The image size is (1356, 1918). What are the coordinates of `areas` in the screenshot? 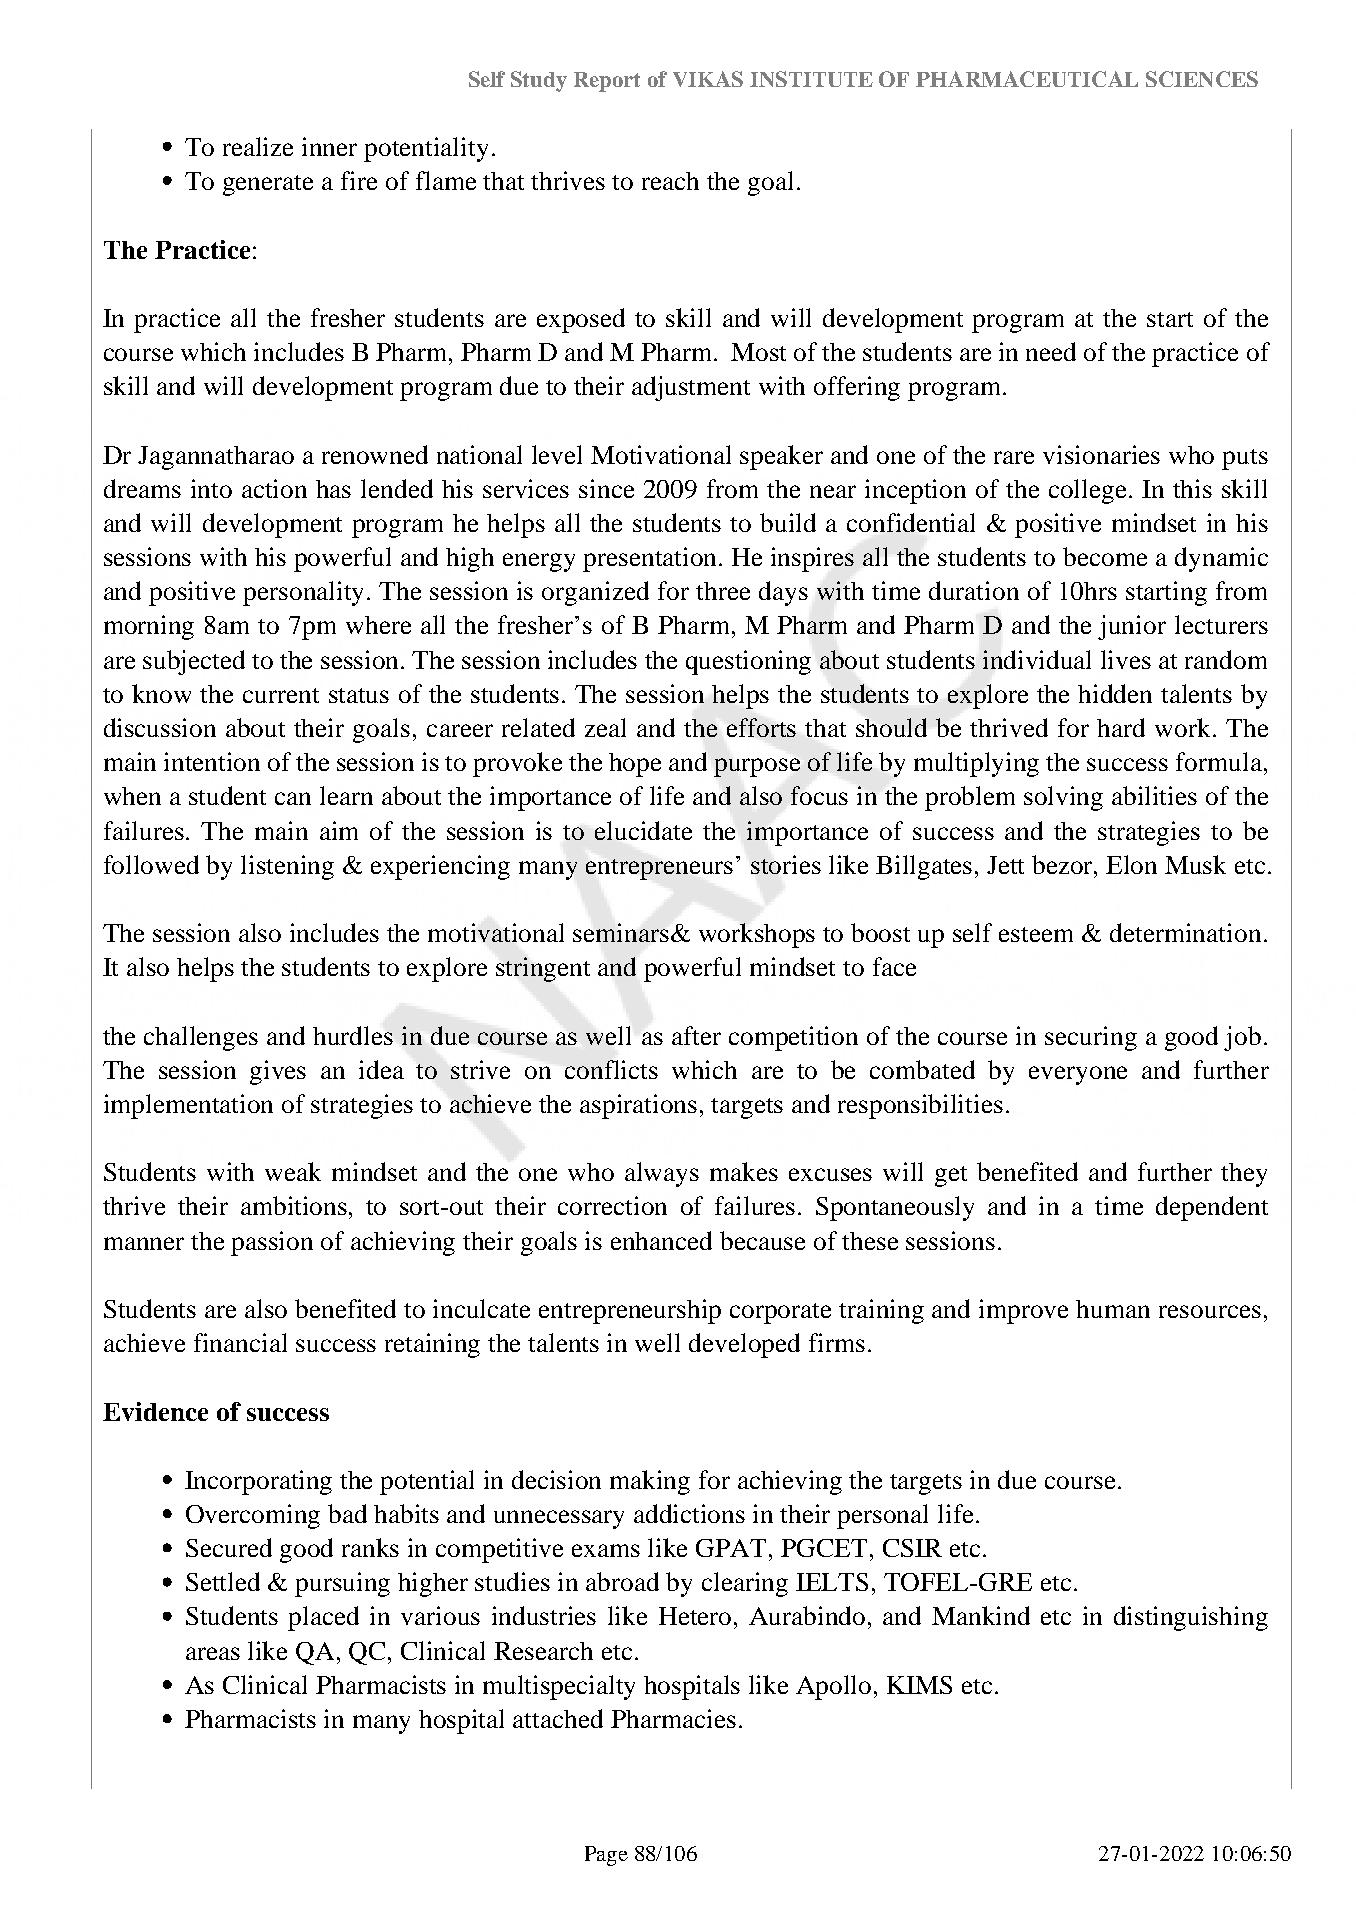 It's located at (213, 1653).
